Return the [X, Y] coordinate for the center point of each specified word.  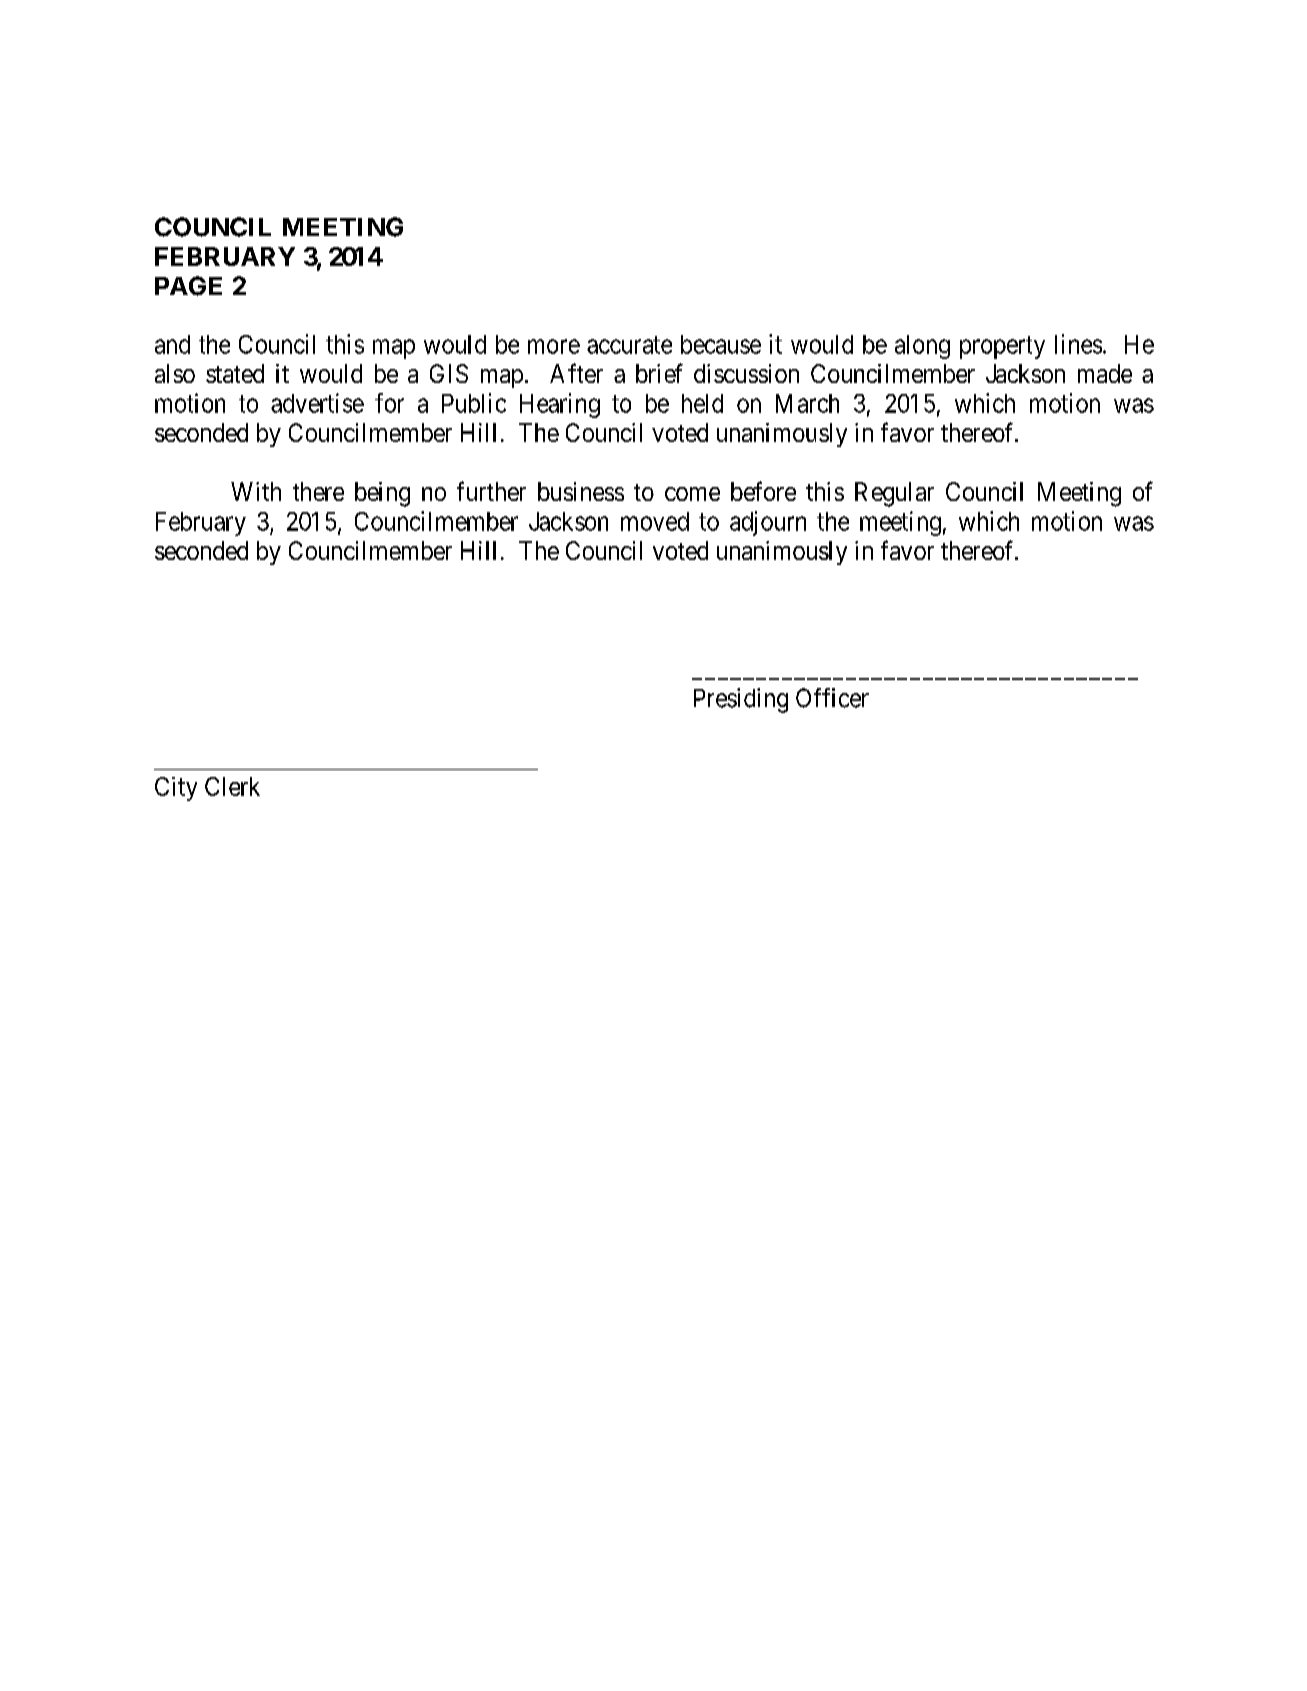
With [256, 491]
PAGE [188, 286]
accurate [629, 345]
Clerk [232, 786]
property [1002, 347]
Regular [894, 494]
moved [655, 521]
